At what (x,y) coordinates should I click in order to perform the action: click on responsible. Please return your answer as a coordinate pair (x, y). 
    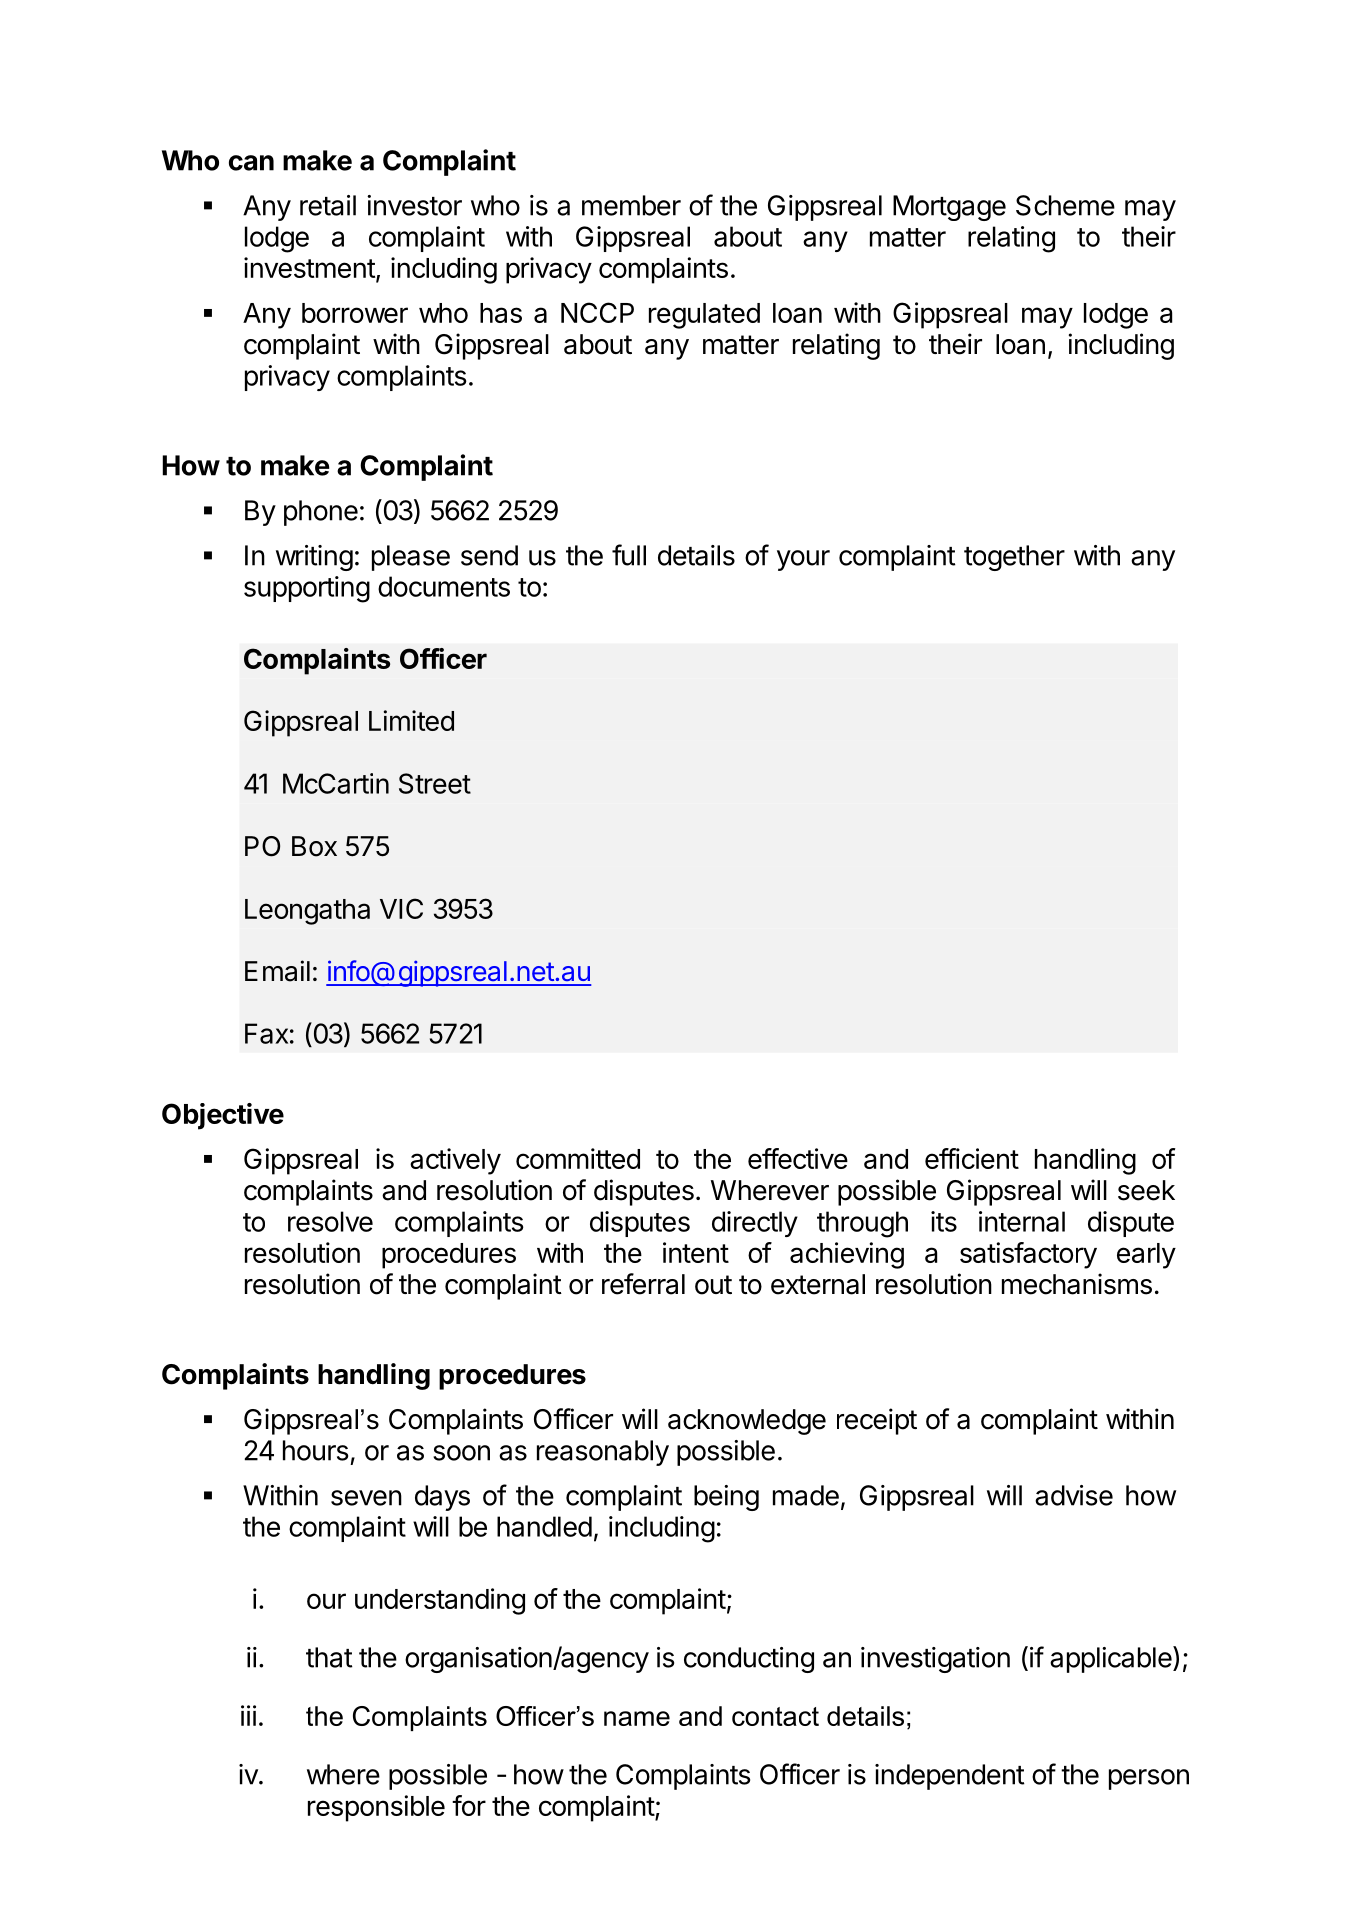
    Looking at the image, I should click on (376, 1808).
